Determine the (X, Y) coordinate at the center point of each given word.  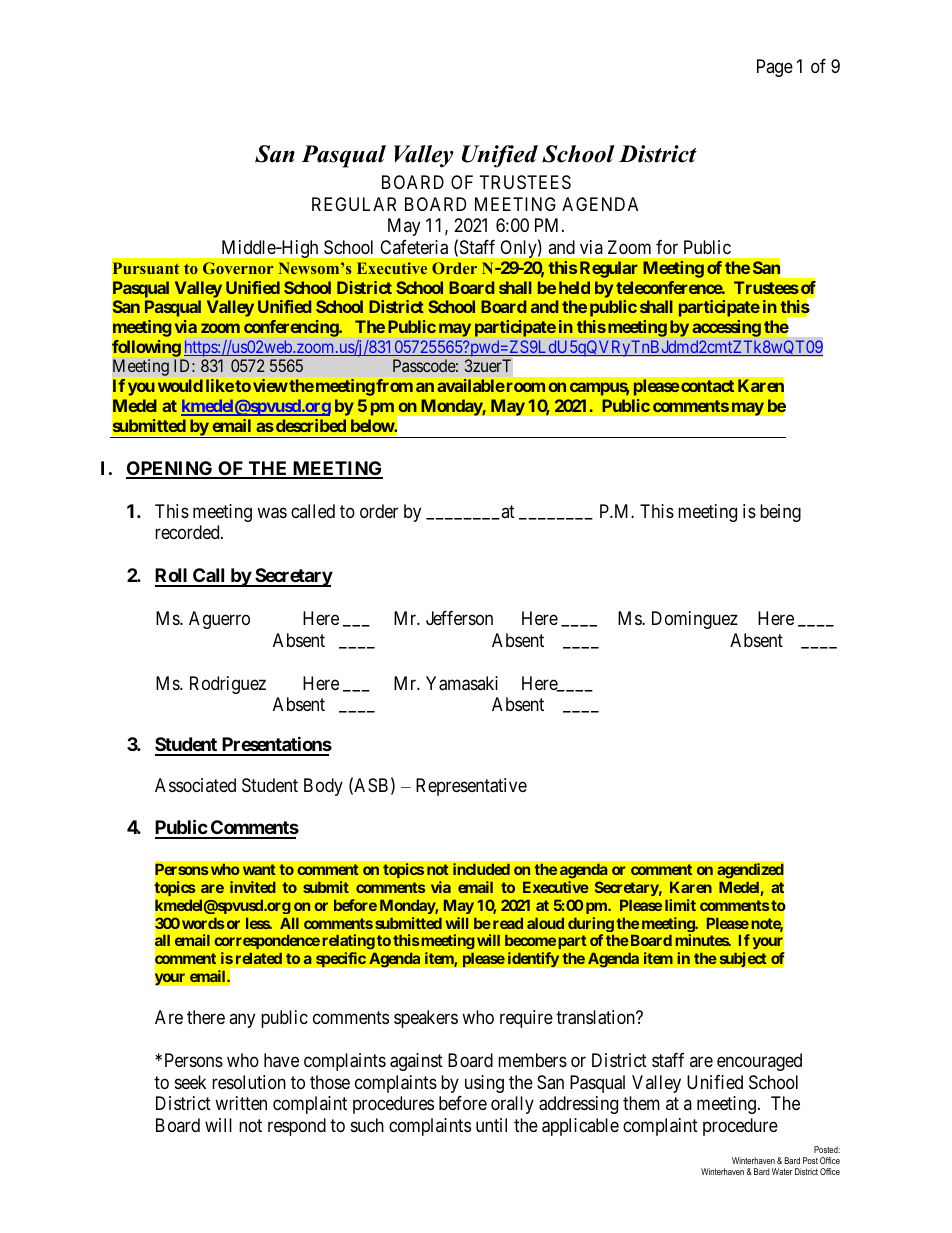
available (471, 385)
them (641, 1103)
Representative (471, 787)
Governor (238, 268)
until (491, 1125)
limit (680, 905)
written (241, 1103)
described (311, 425)
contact (706, 386)
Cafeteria (414, 247)
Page (775, 68)
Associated (195, 785)
